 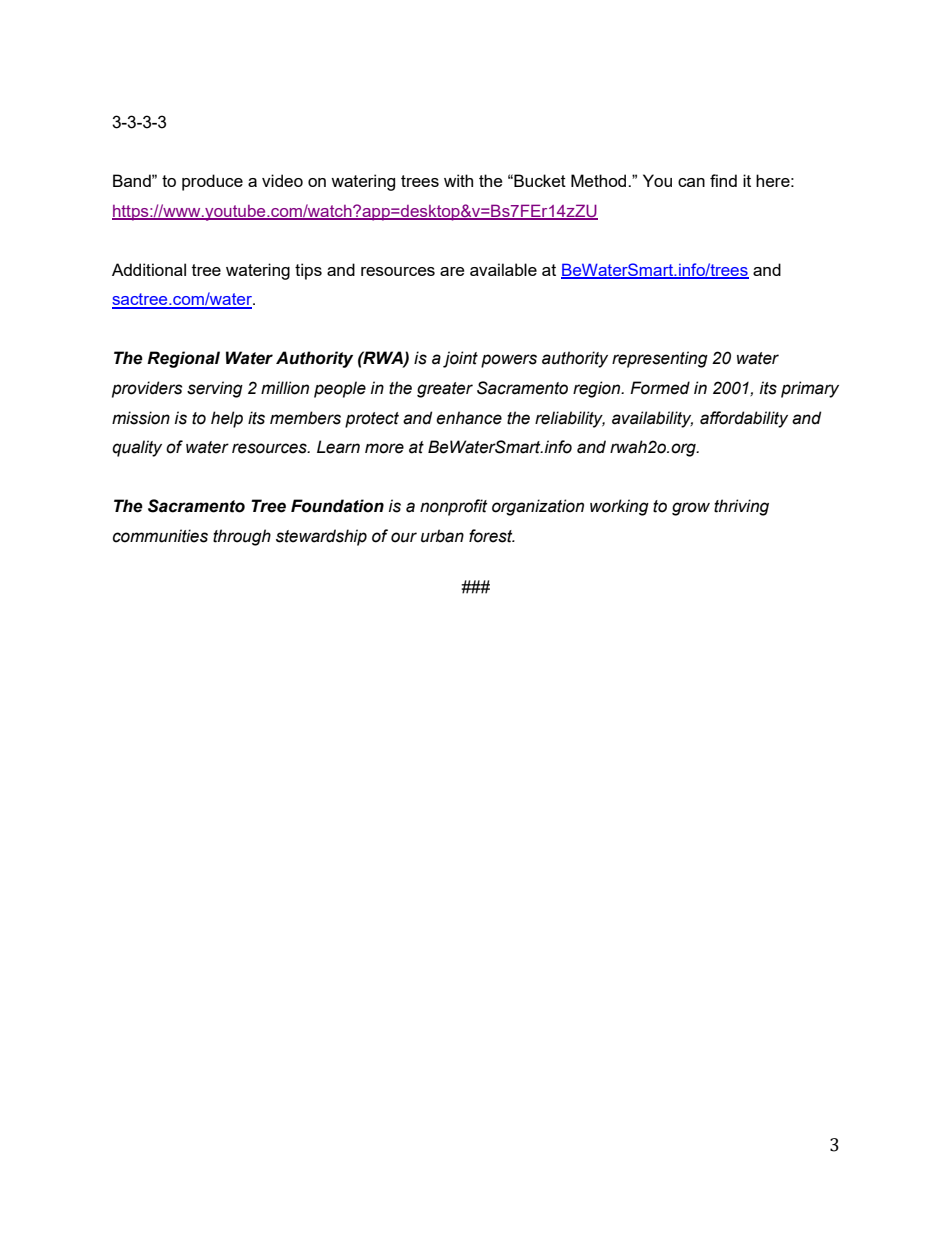 What do you see at coordinates (458, 180) in the screenshot?
I see `with` at bounding box center [458, 180].
